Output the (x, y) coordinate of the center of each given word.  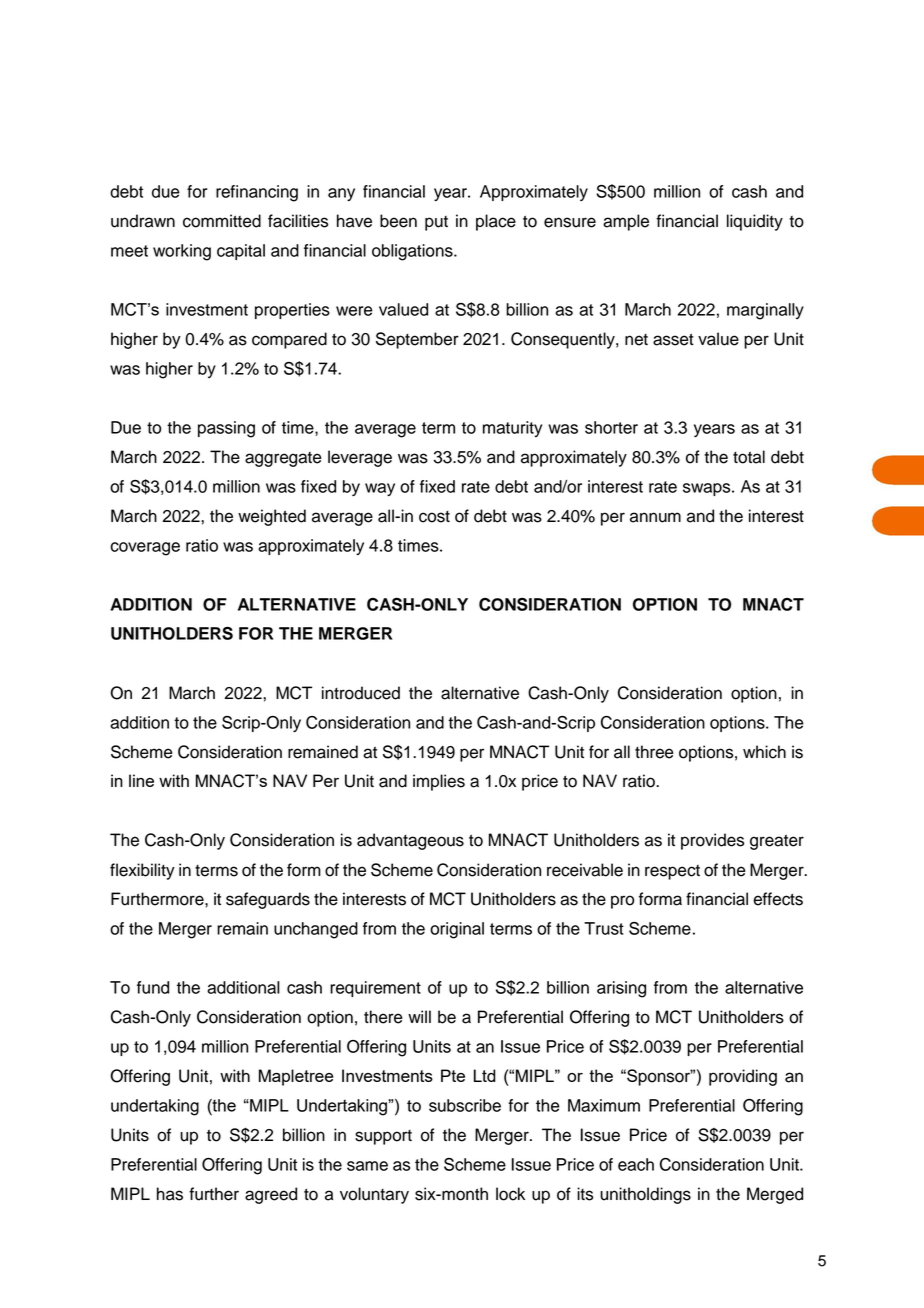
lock (510, 1194)
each (636, 1164)
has (170, 1194)
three (654, 752)
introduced (361, 693)
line (141, 780)
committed (222, 221)
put (436, 223)
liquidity (755, 222)
